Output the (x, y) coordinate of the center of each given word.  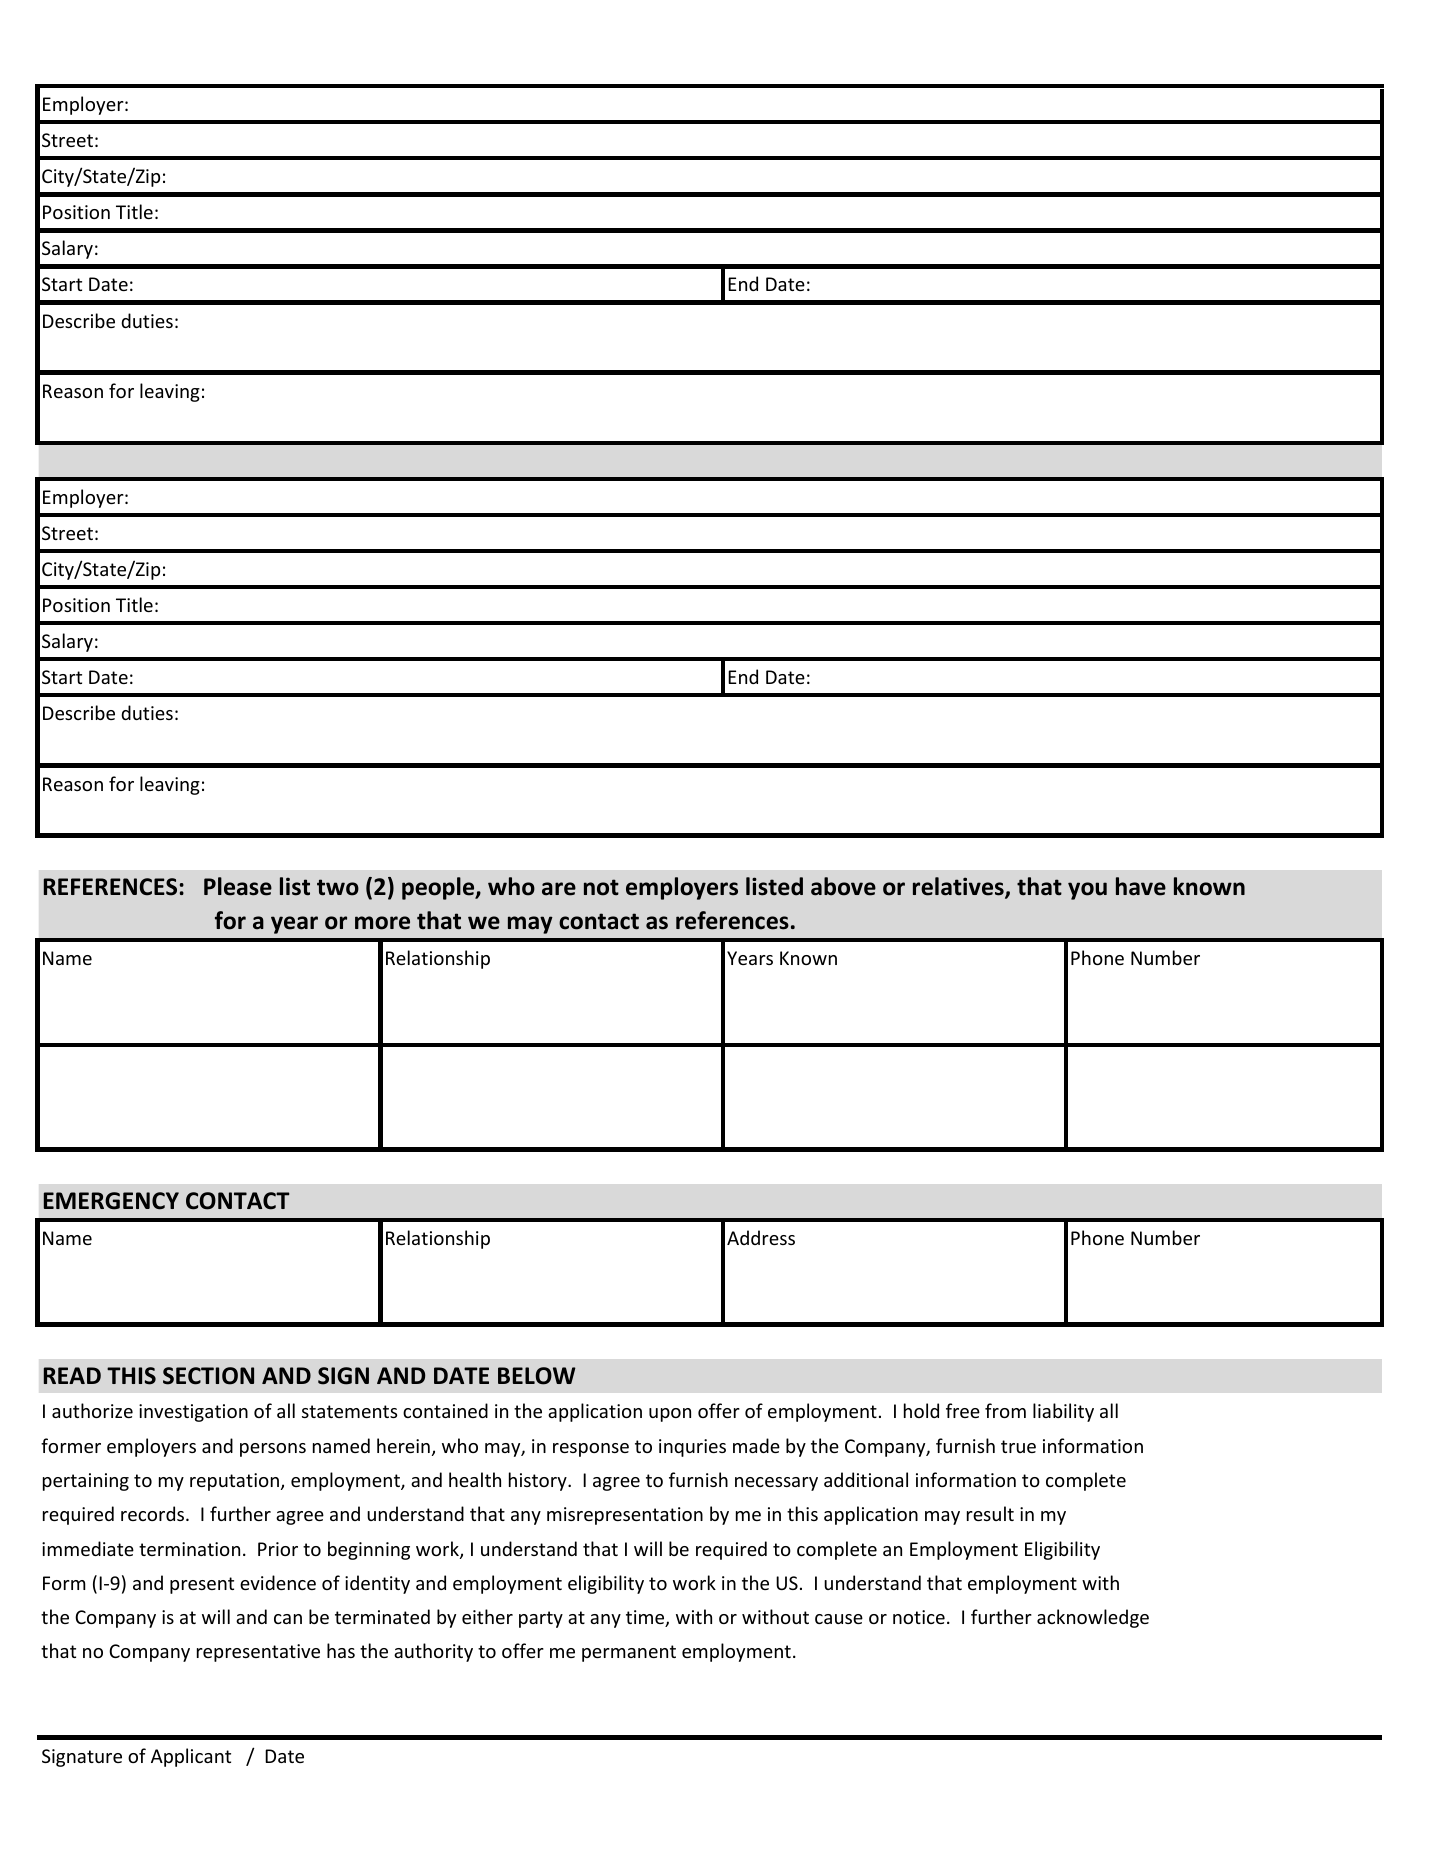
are (559, 889)
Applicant (191, 1757)
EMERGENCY (111, 1201)
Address (761, 1237)
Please (238, 886)
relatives (959, 887)
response (591, 1450)
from (1005, 1410)
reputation (234, 1482)
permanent (629, 1653)
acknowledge (1093, 1618)
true (1018, 1446)
